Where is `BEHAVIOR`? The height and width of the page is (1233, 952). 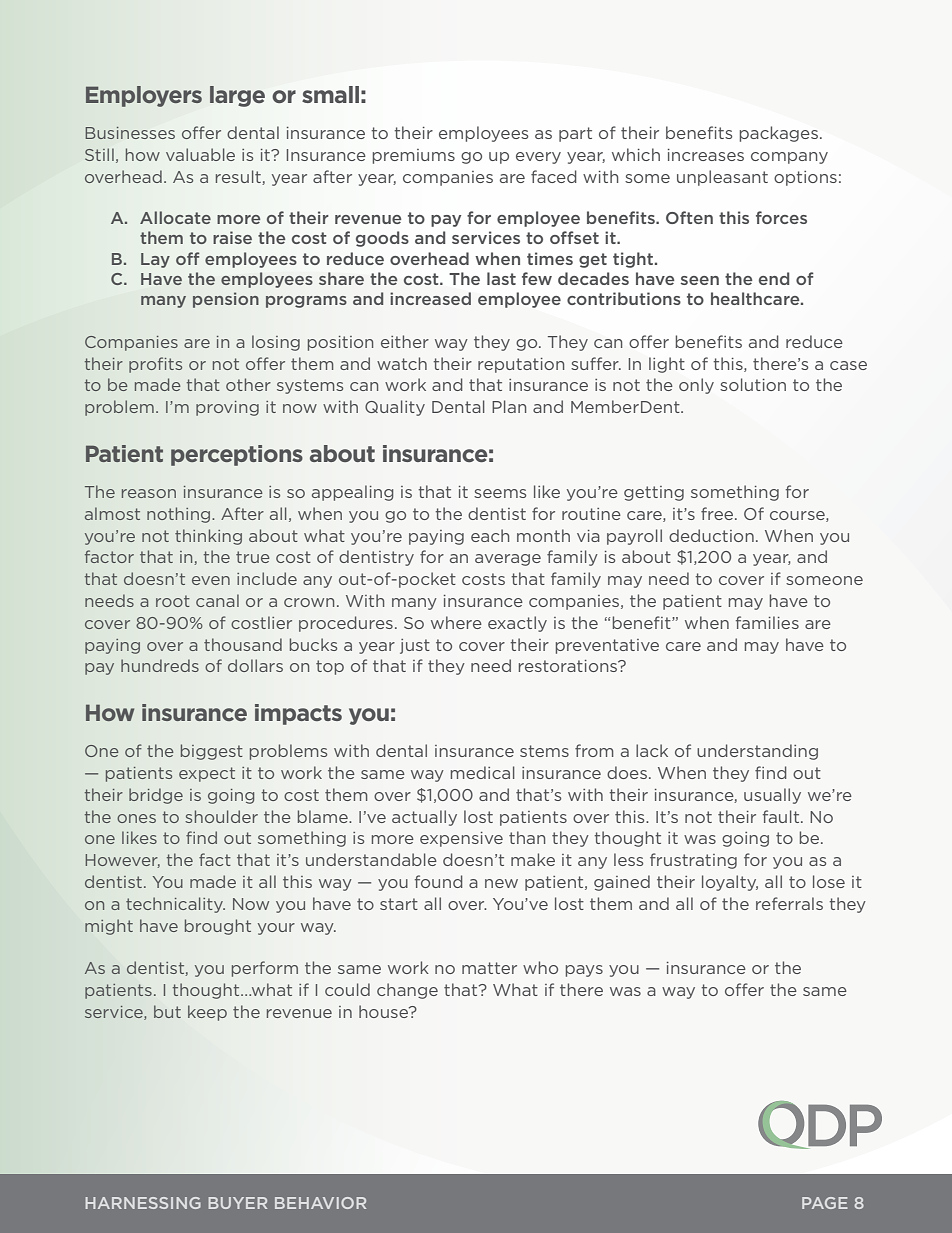 BEHAVIOR is located at coordinates (320, 1203).
